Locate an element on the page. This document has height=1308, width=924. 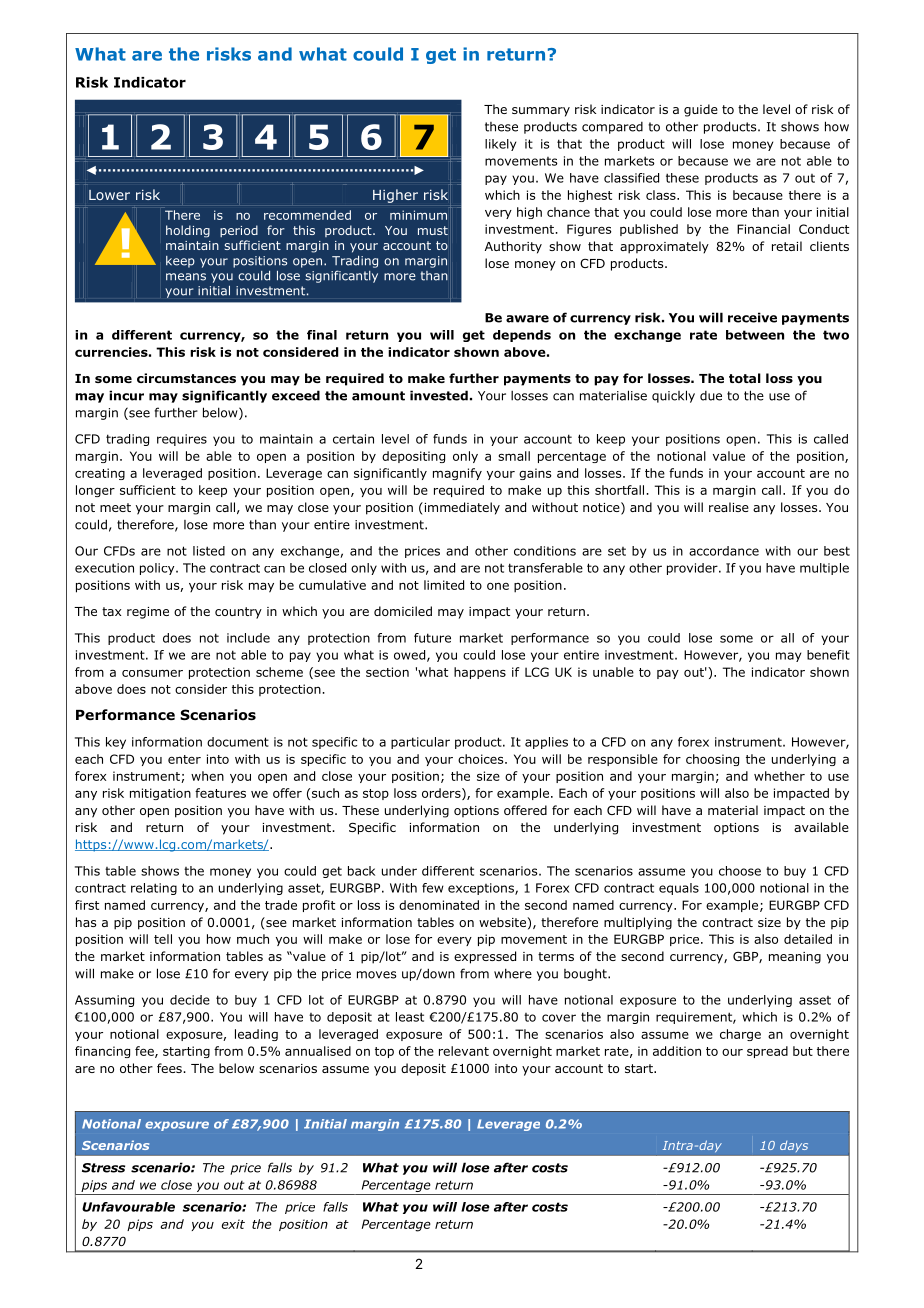
happens is located at coordinates (480, 673).
